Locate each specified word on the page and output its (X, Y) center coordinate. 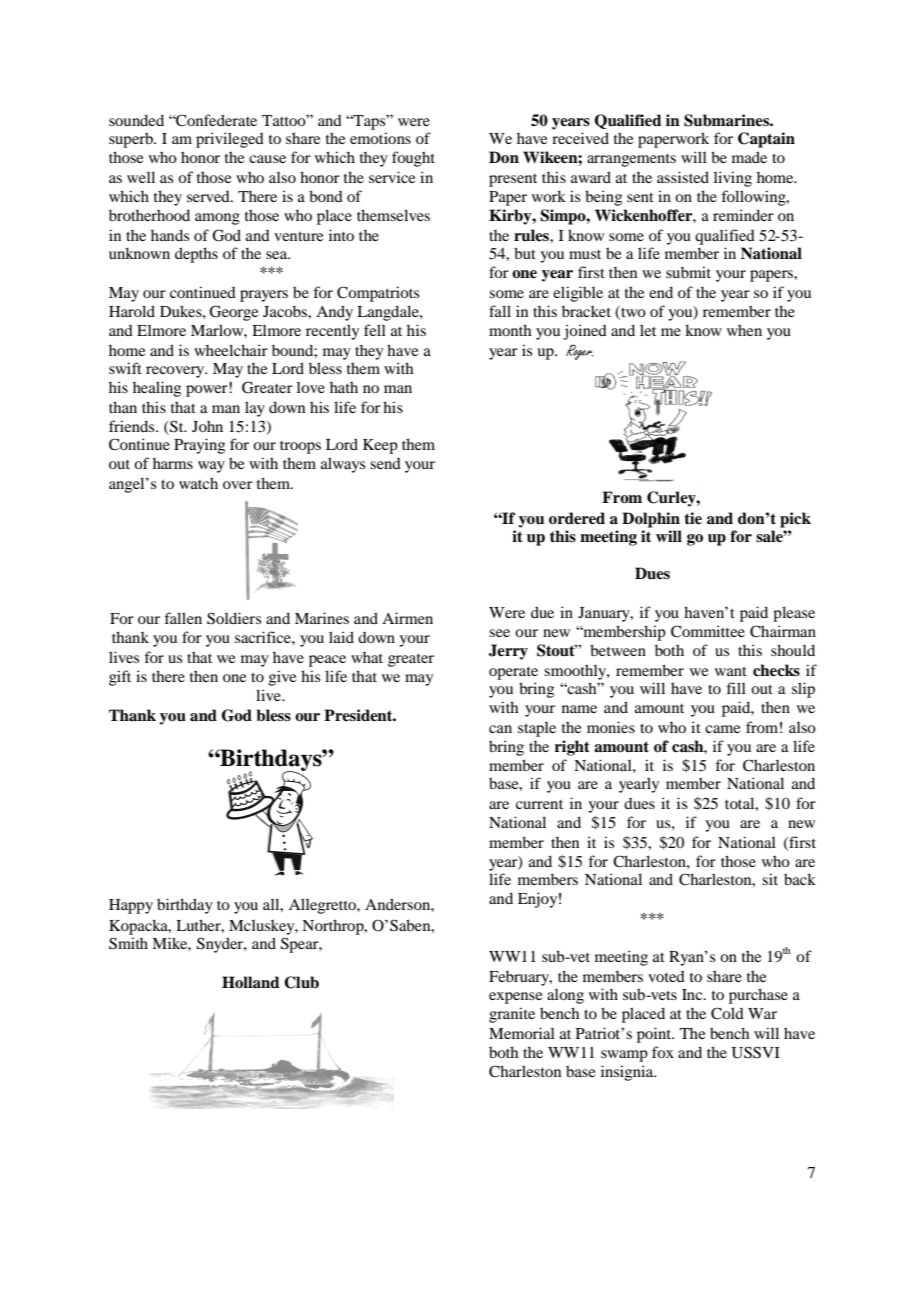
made (749, 157)
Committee (708, 631)
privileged (230, 140)
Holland (251, 982)
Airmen (407, 618)
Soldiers (234, 618)
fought (413, 159)
